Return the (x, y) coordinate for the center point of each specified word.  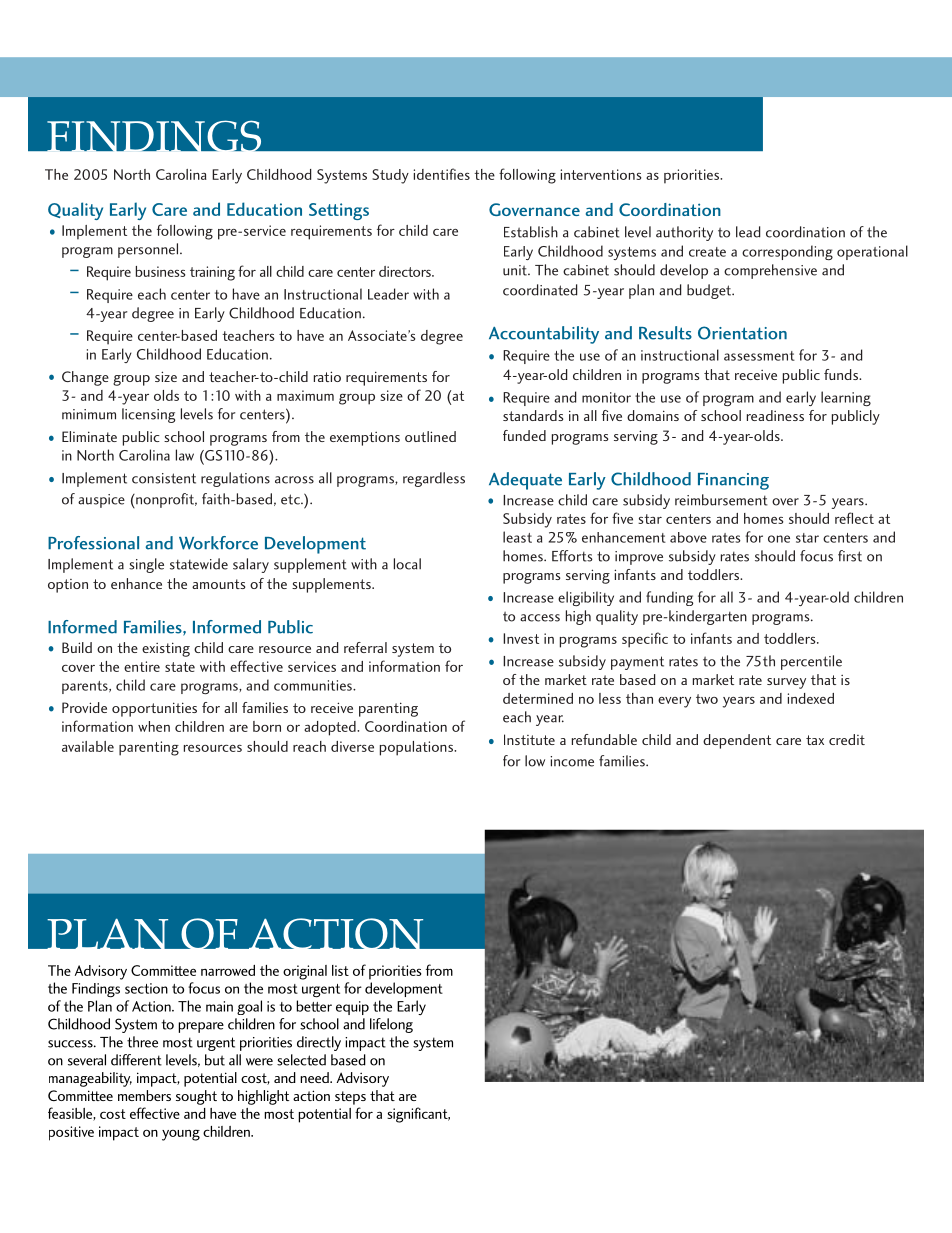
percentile (811, 662)
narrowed (228, 970)
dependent (737, 741)
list (340, 970)
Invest (521, 638)
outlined (430, 436)
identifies (442, 174)
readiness (775, 415)
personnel (149, 250)
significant (418, 1115)
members (144, 1095)
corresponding (787, 252)
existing (166, 649)
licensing (148, 415)
